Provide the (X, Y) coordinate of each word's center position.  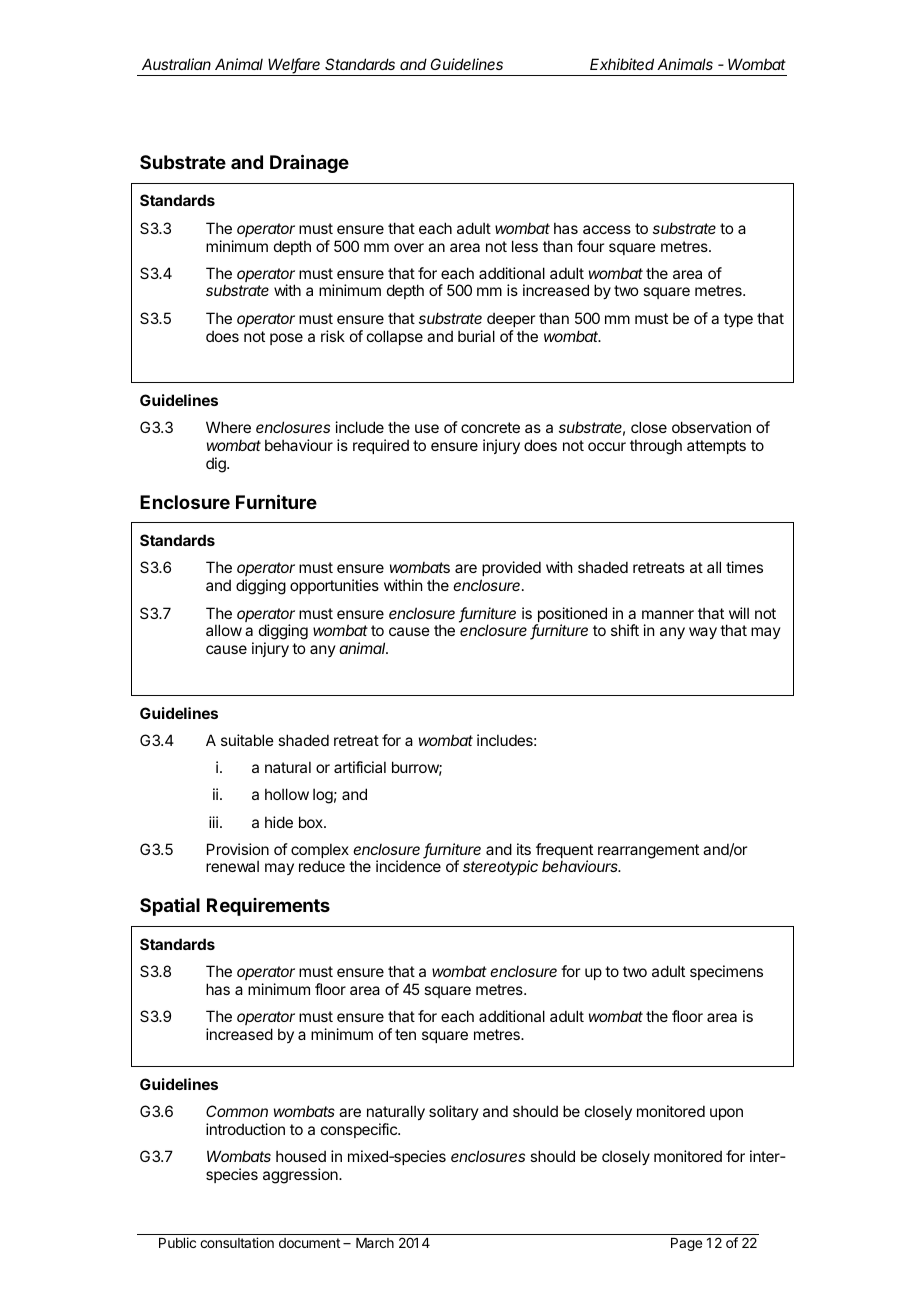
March (375, 1243)
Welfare (294, 65)
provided (511, 570)
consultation (237, 1242)
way (703, 633)
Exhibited (622, 64)
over (409, 247)
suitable (247, 740)
